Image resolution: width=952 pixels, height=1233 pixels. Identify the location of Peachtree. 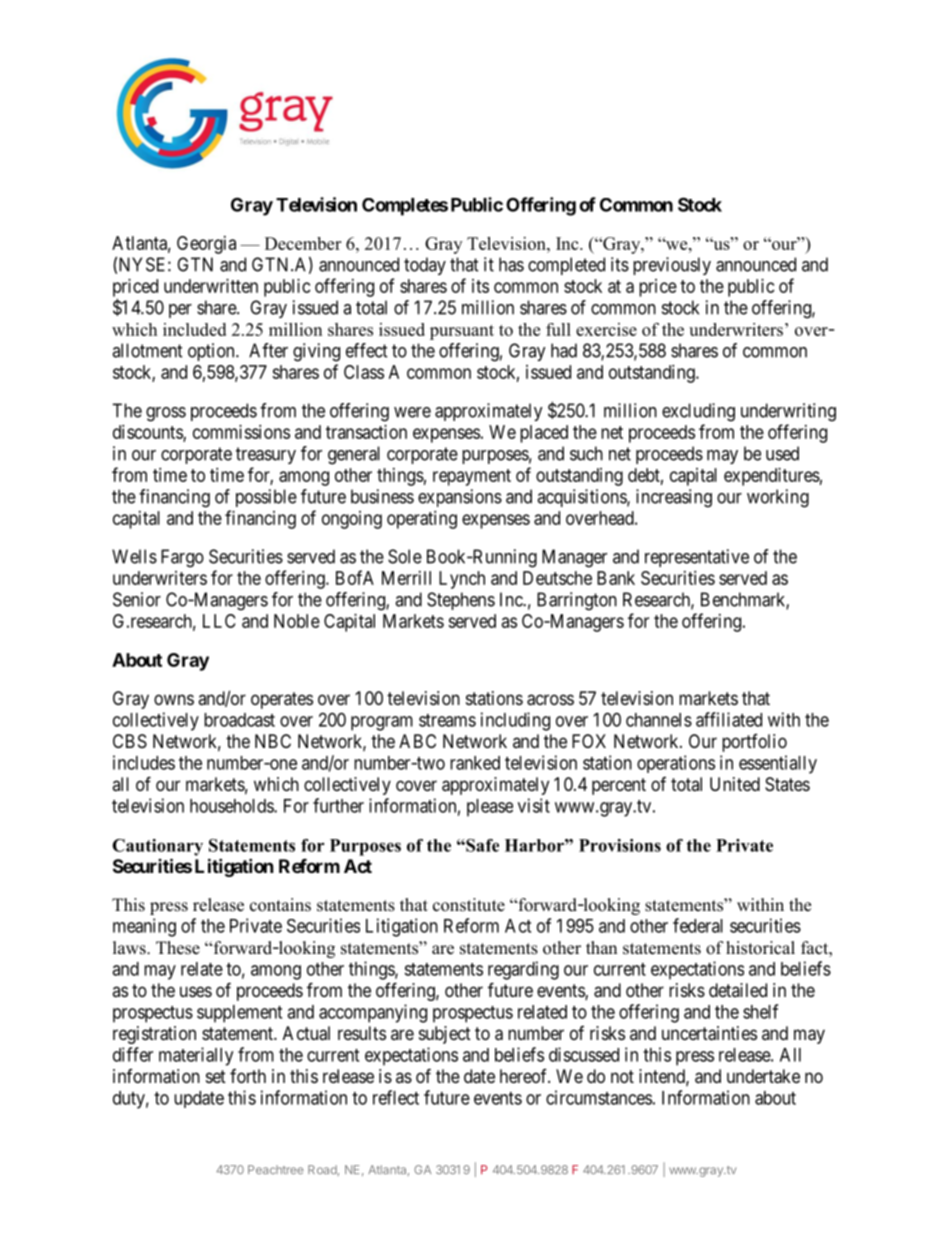
(275, 1169).
